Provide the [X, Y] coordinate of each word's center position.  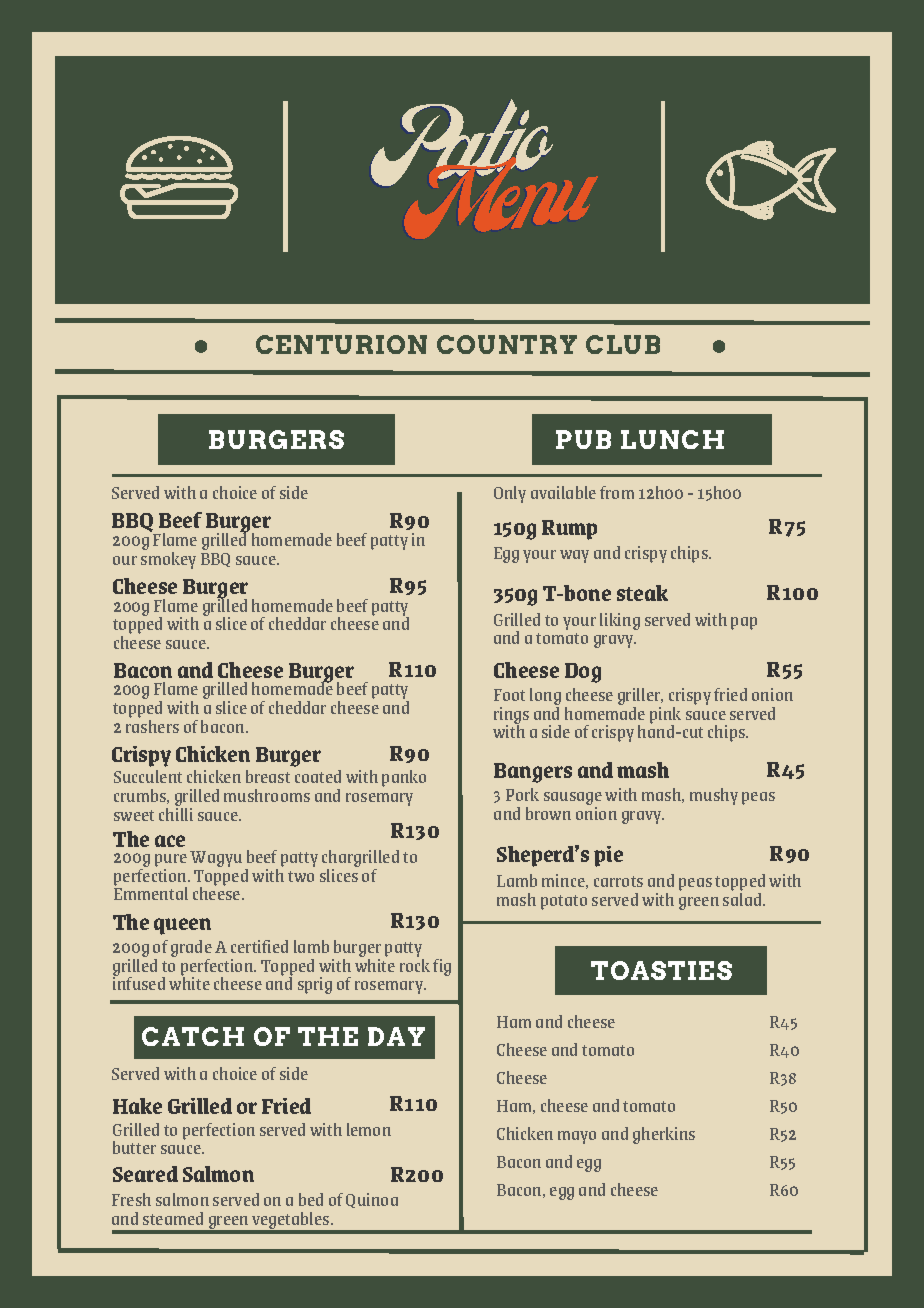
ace [170, 841]
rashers [152, 725]
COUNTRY [507, 344]
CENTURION [341, 344]
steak [642, 593]
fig [442, 967]
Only [510, 494]
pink [665, 716]
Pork [522, 794]
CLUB [623, 344]
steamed [173, 1218]
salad [743, 898]
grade [191, 950]
